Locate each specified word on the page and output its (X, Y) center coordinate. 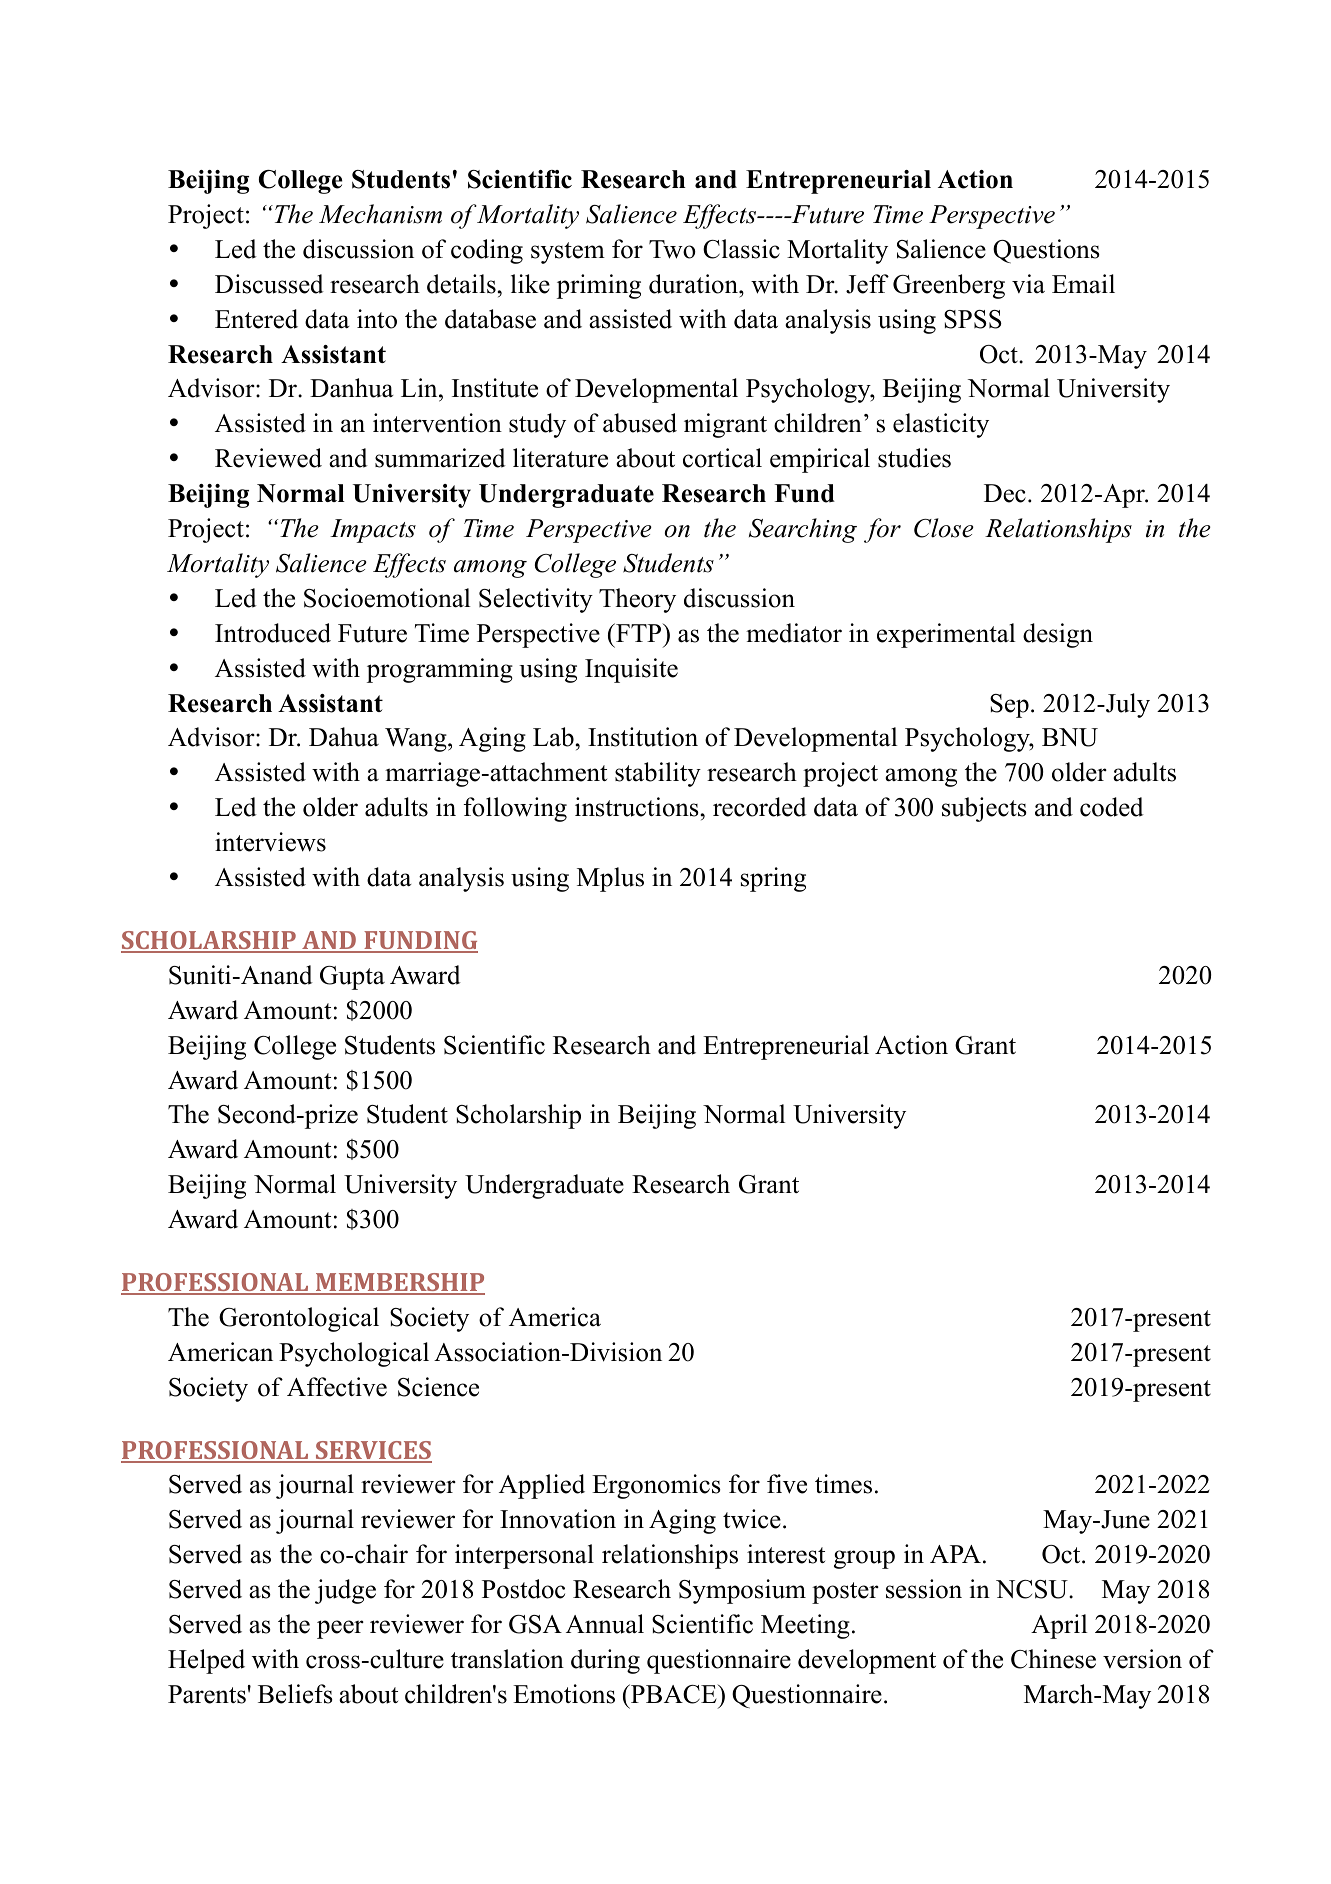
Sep (1009, 706)
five (787, 1484)
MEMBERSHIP (399, 1283)
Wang (417, 740)
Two (672, 249)
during (605, 1661)
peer (340, 1629)
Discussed (269, 284)
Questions (1046, 251)
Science (438, 1387)
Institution (643, 737)
